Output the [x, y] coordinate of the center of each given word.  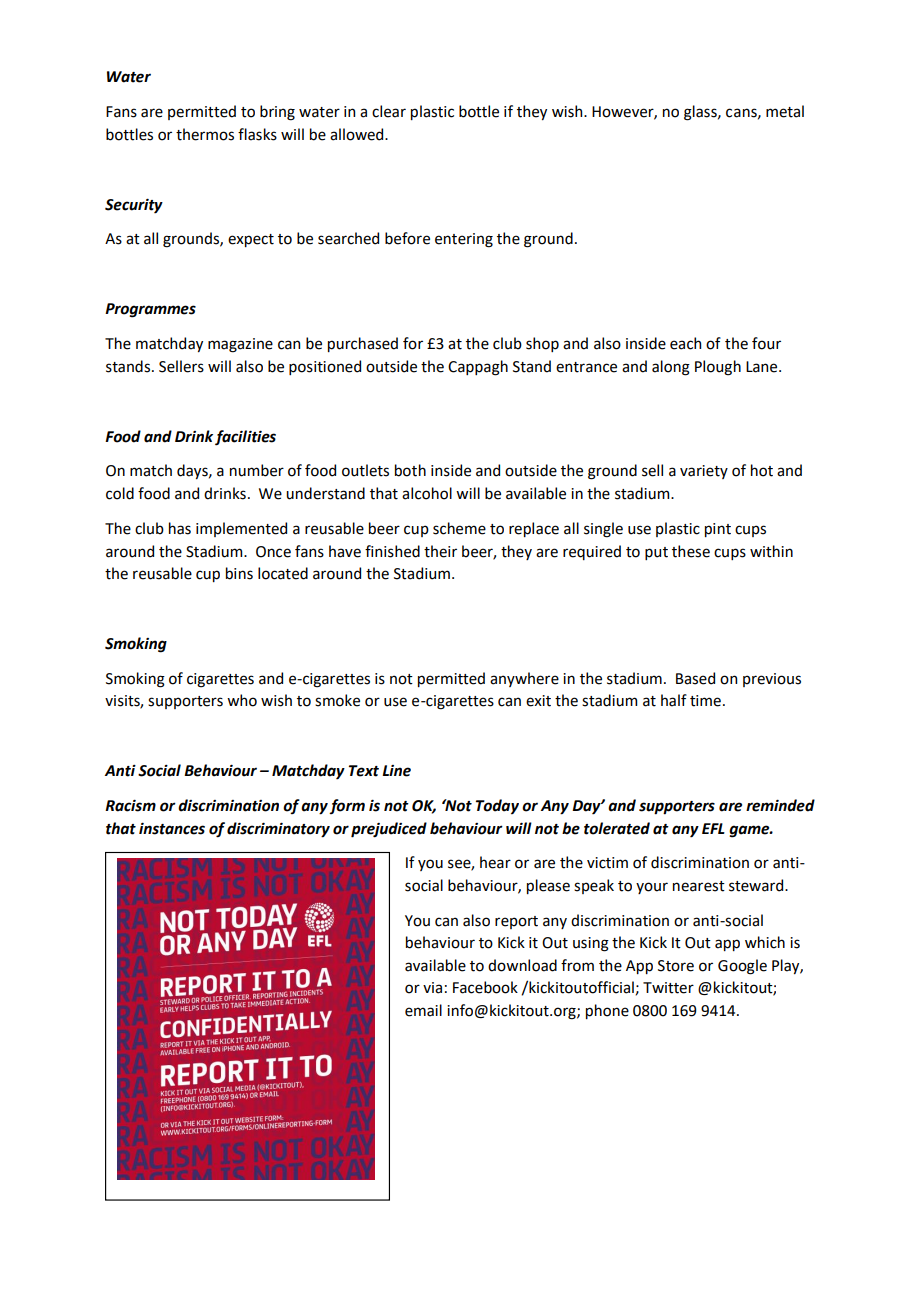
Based [695, 678]
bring [277, 113]
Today [497, 807]
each [685, 343]
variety [704, 472]
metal [785, 111]
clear [389, 111]
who [242, 700]
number [257, 470]
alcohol [427, 493]
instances [172, 828]
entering [464, 240]
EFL [713, 828]
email [423, 1010]
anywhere [524, 679]
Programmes [150, 310]
